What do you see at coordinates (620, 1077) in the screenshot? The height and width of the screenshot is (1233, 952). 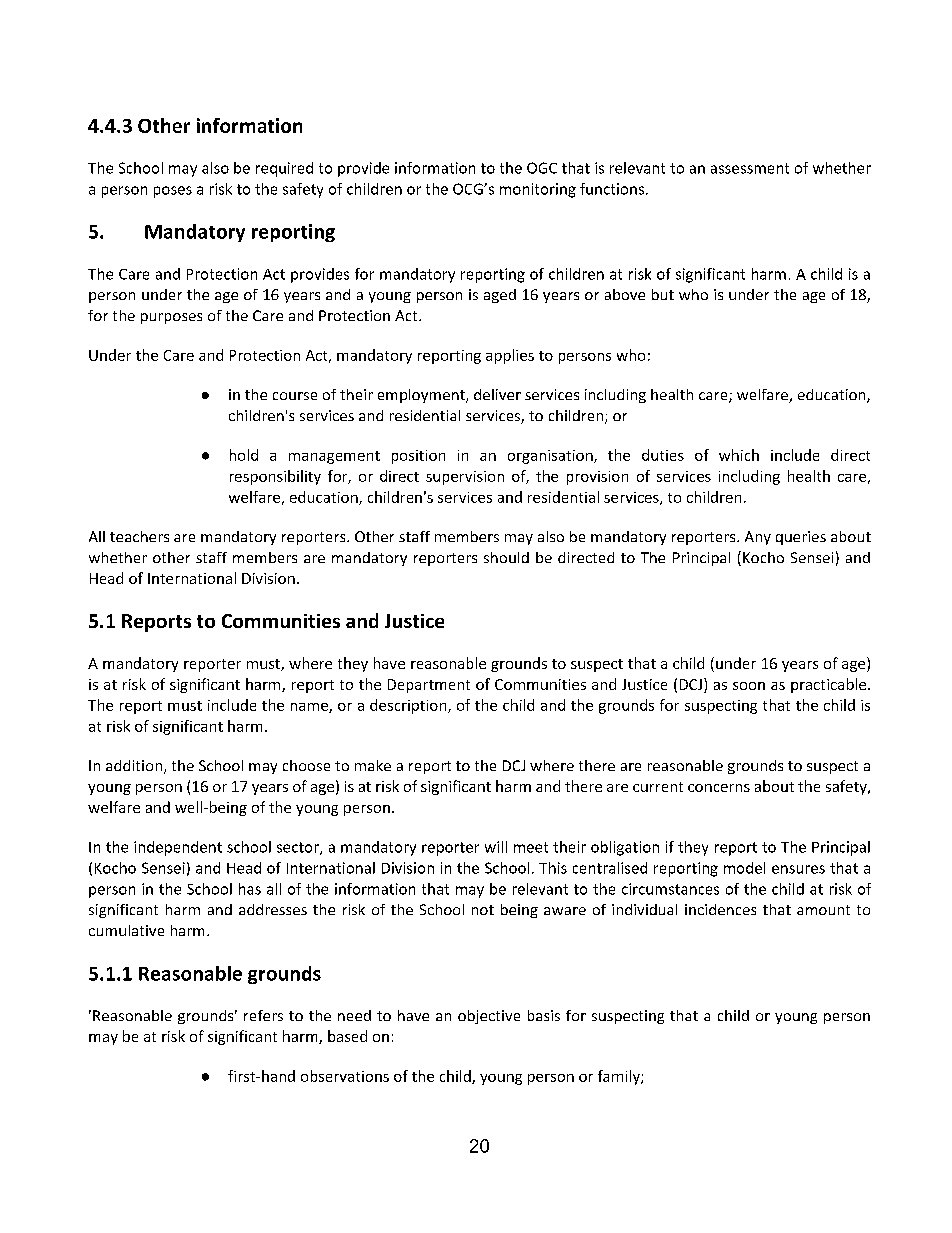 I see `family` at bounding box center [620, 1077].
